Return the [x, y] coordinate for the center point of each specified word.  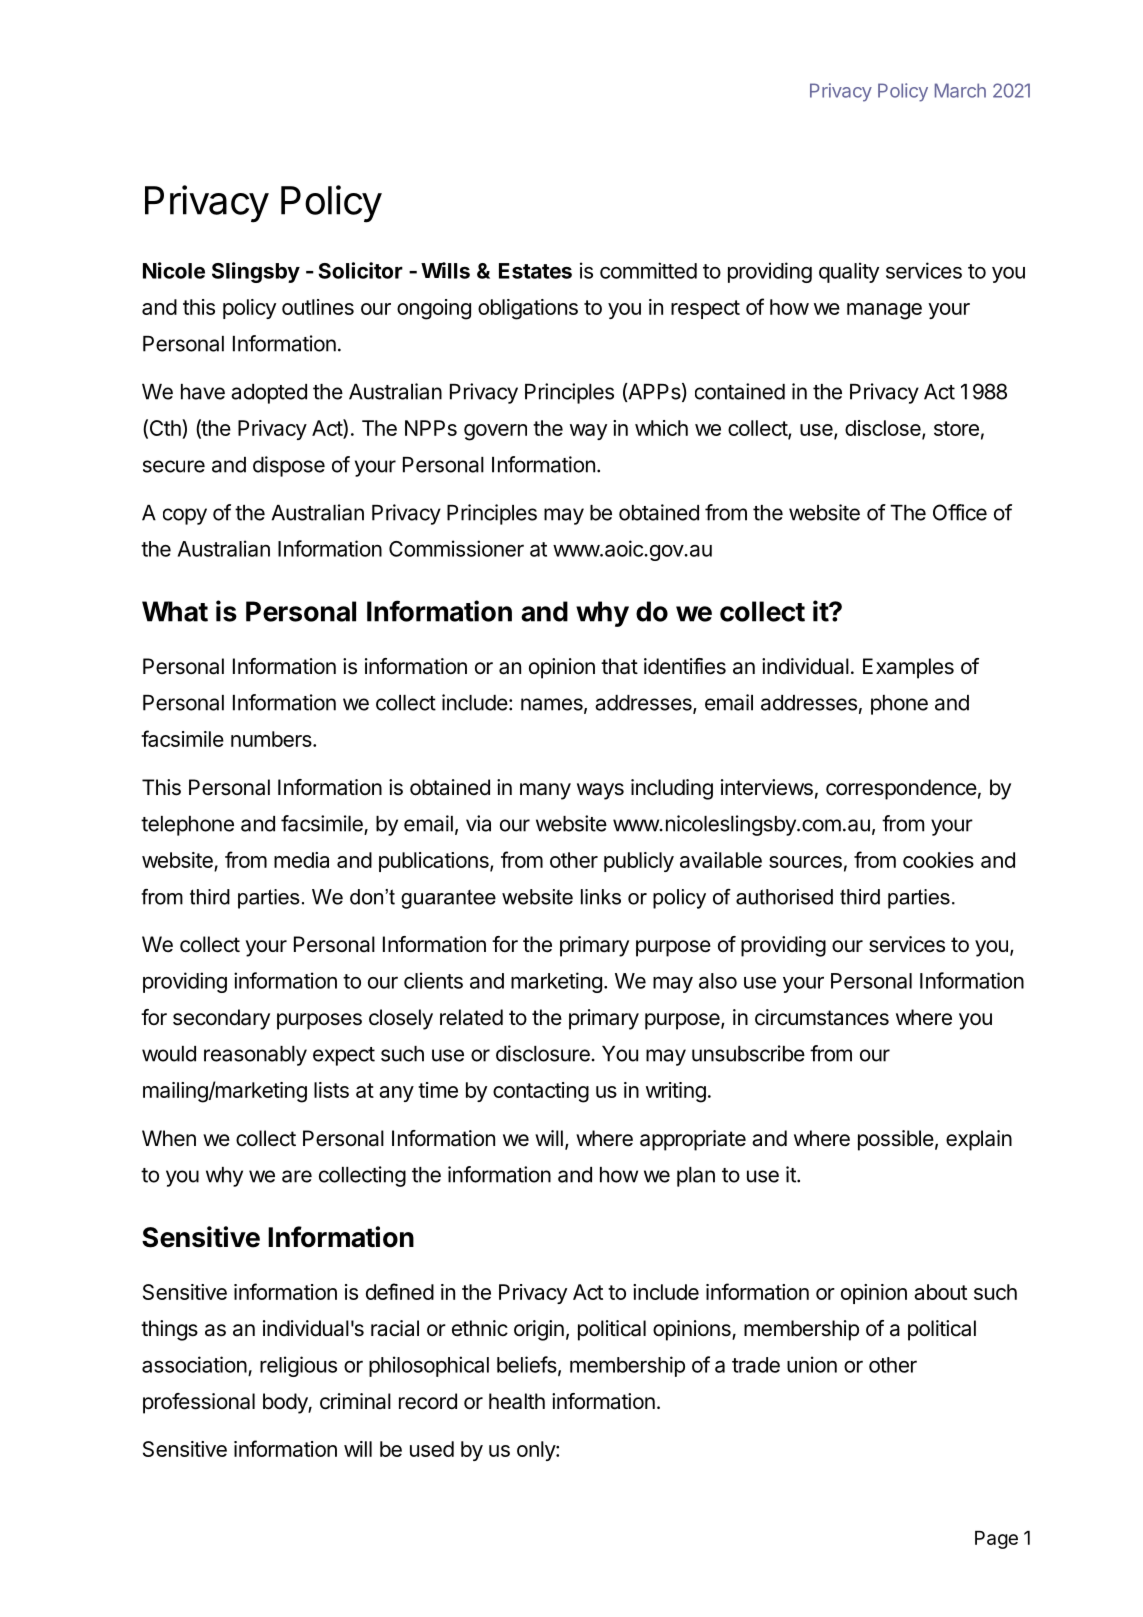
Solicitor [360, 270]
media [301, 860]
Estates [535, 271]
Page [996, 1540]
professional [199, 1403]
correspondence [901, 789]
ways [600, 791]
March [960, 90]
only [537, 1451]
